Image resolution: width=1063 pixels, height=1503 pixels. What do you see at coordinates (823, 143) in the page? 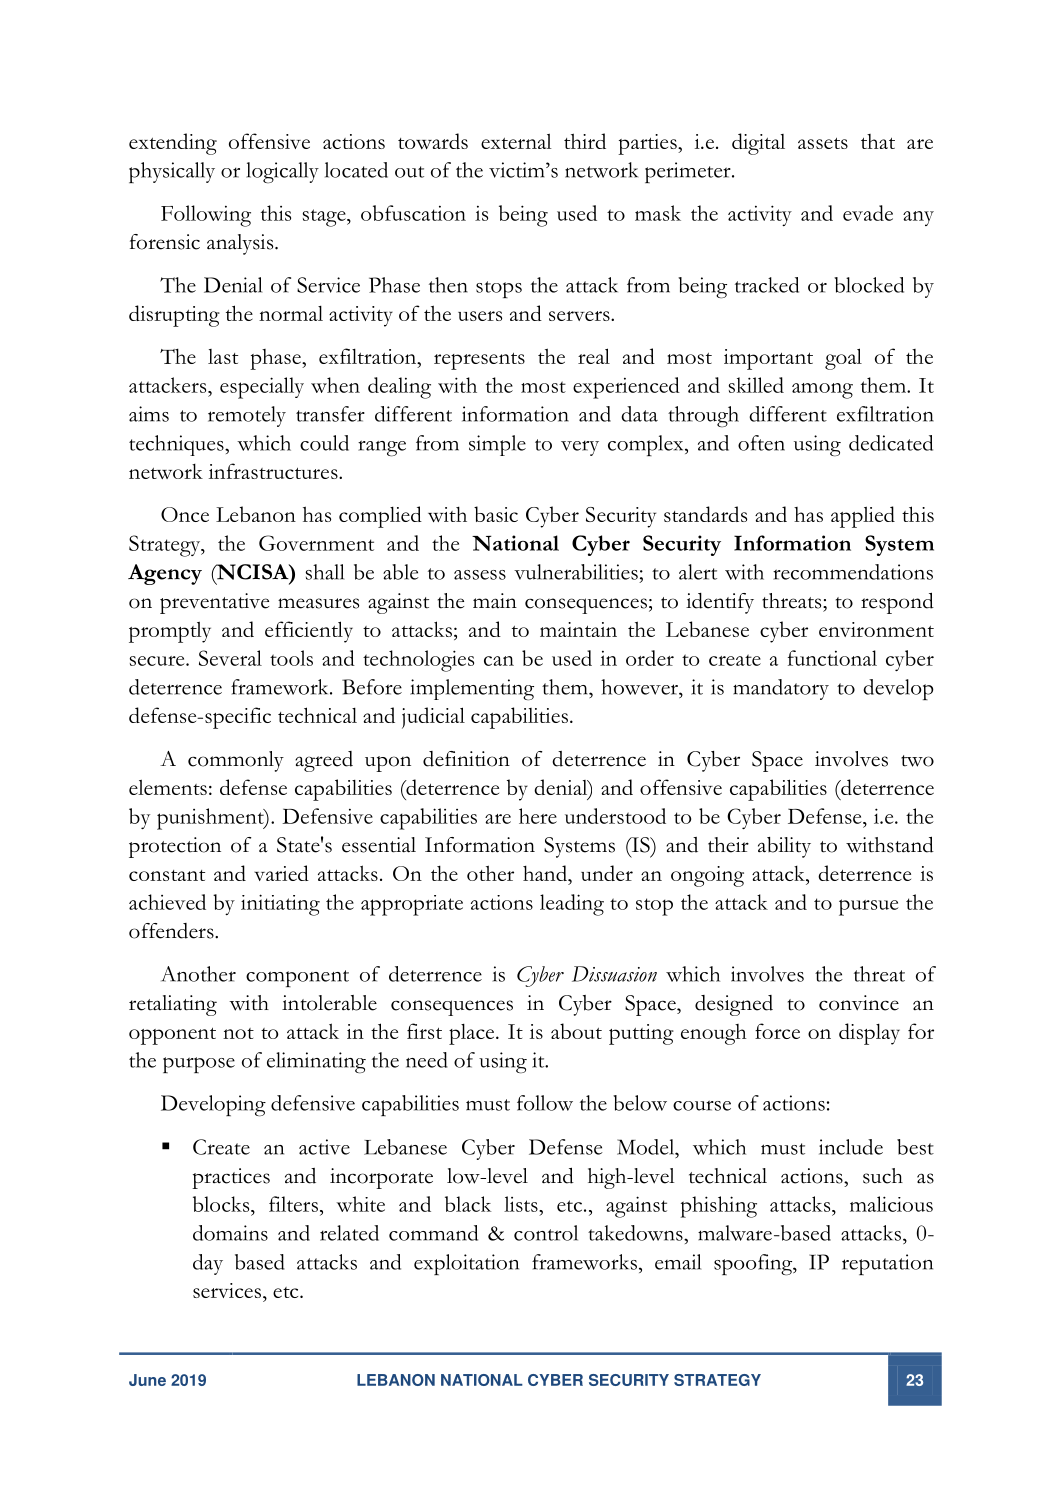
I see `assets` at bounding box center [823, 143].
